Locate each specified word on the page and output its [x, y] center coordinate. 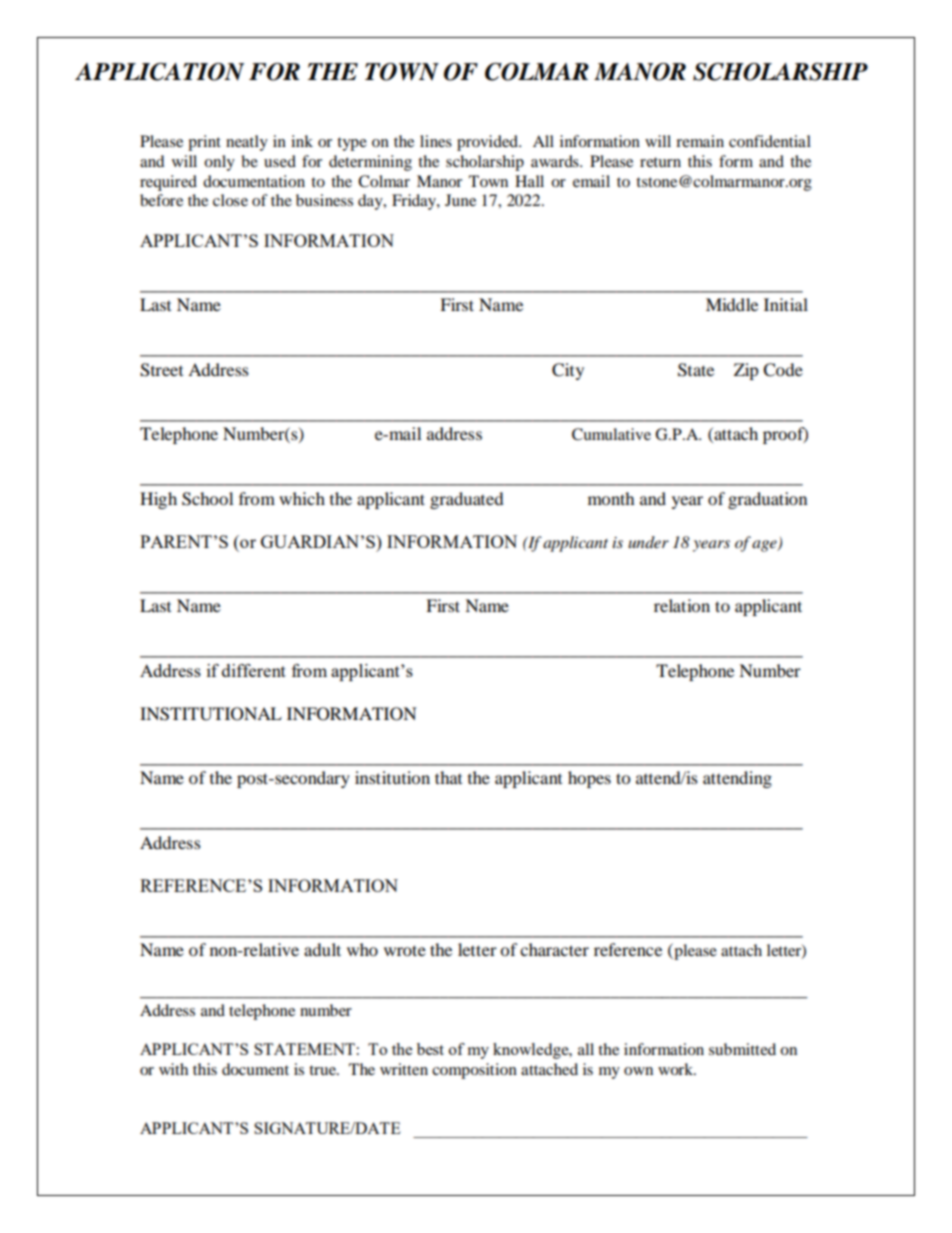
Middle [732, 304]
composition [474, 1071]
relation [682, 605]
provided [488, 143]
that [448, 777]
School [207, 499]
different [254, 670]
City [568, 371]
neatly [247, 143]
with [173, 1069]
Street [161, 370]
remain [700, 141]
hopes [589, 779]
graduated [467, 500]
